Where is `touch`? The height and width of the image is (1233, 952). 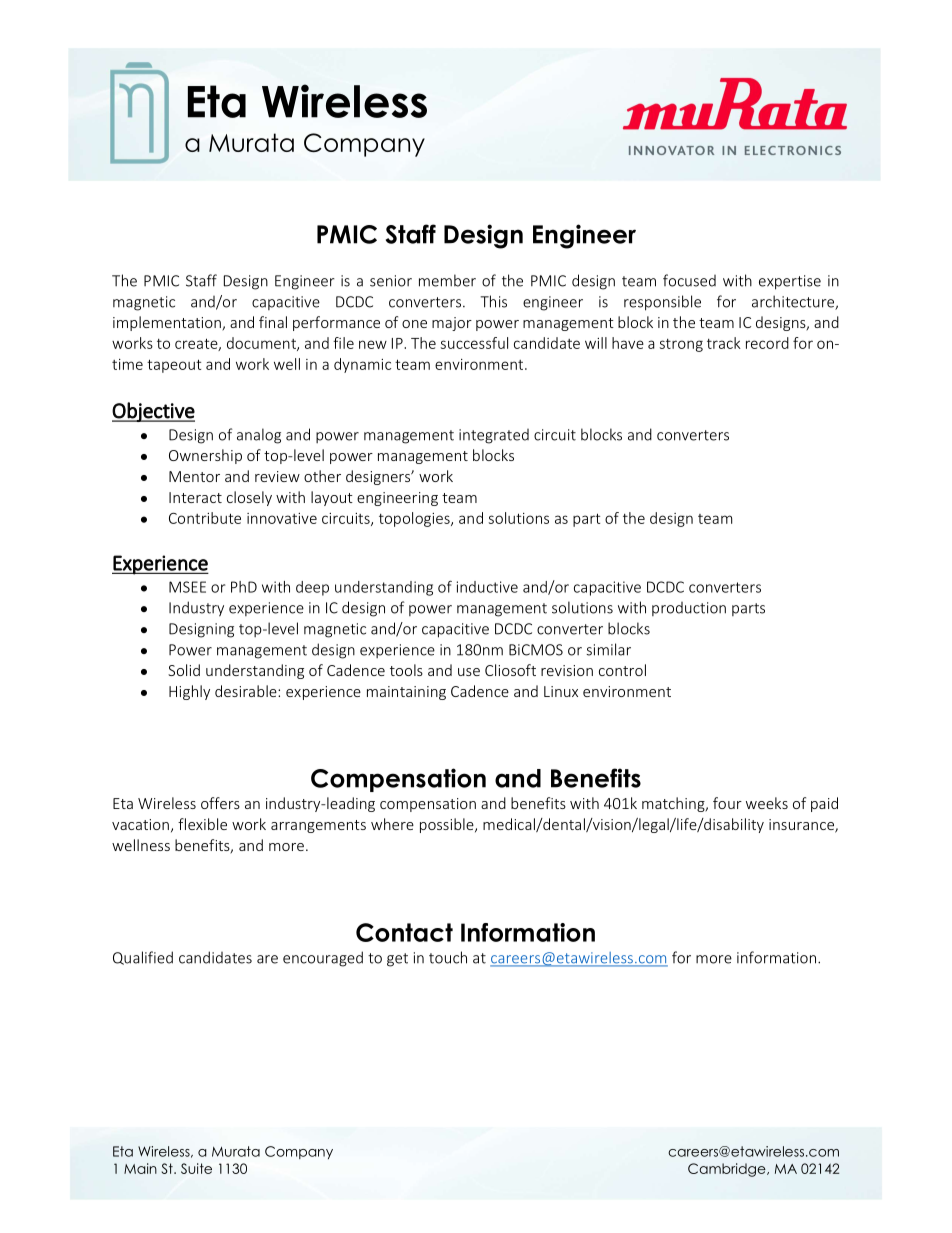 touch is located at coordinates (448, 957).
